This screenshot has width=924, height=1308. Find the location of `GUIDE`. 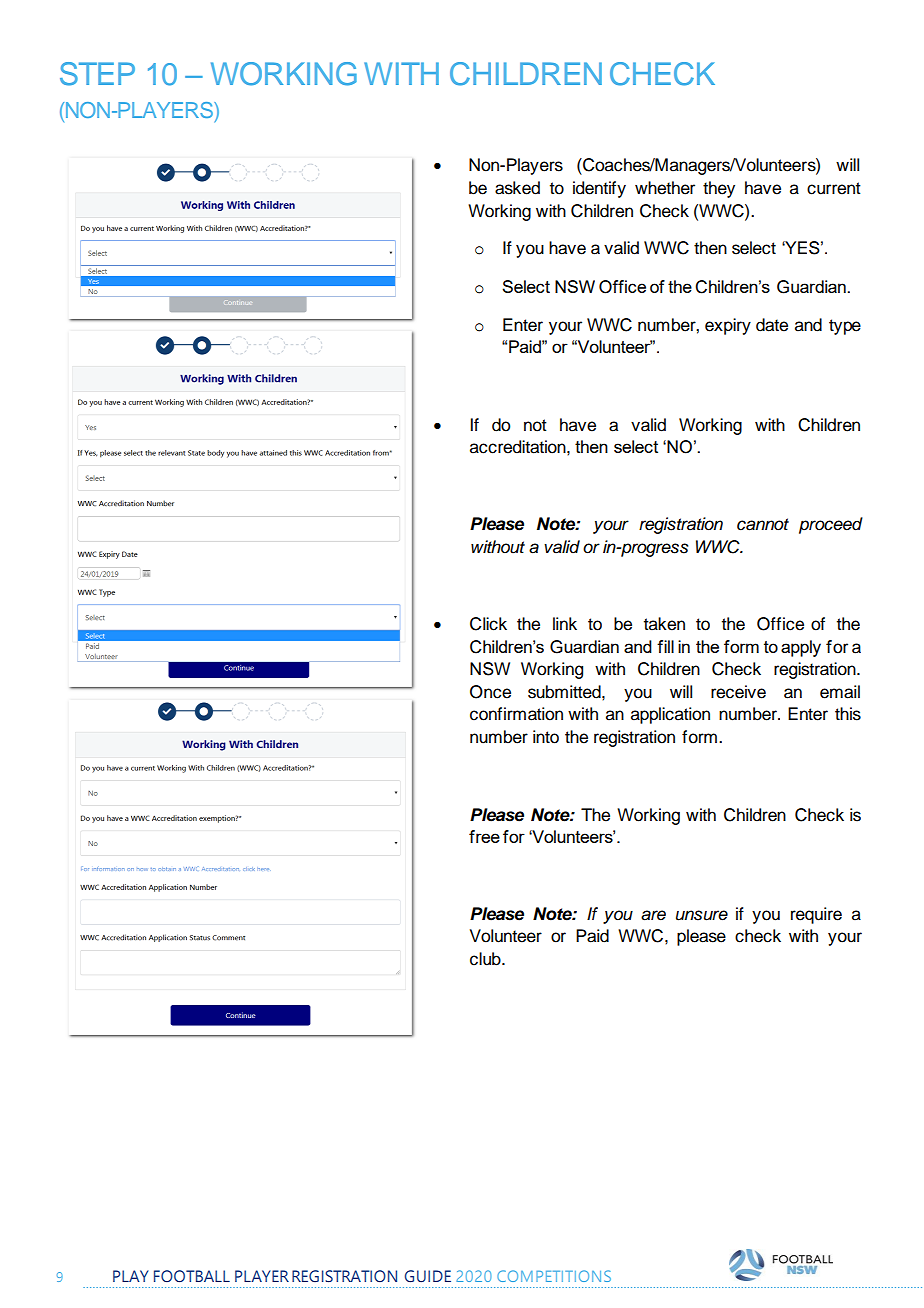

GUIDE is located at coordinates (428, 1276).
